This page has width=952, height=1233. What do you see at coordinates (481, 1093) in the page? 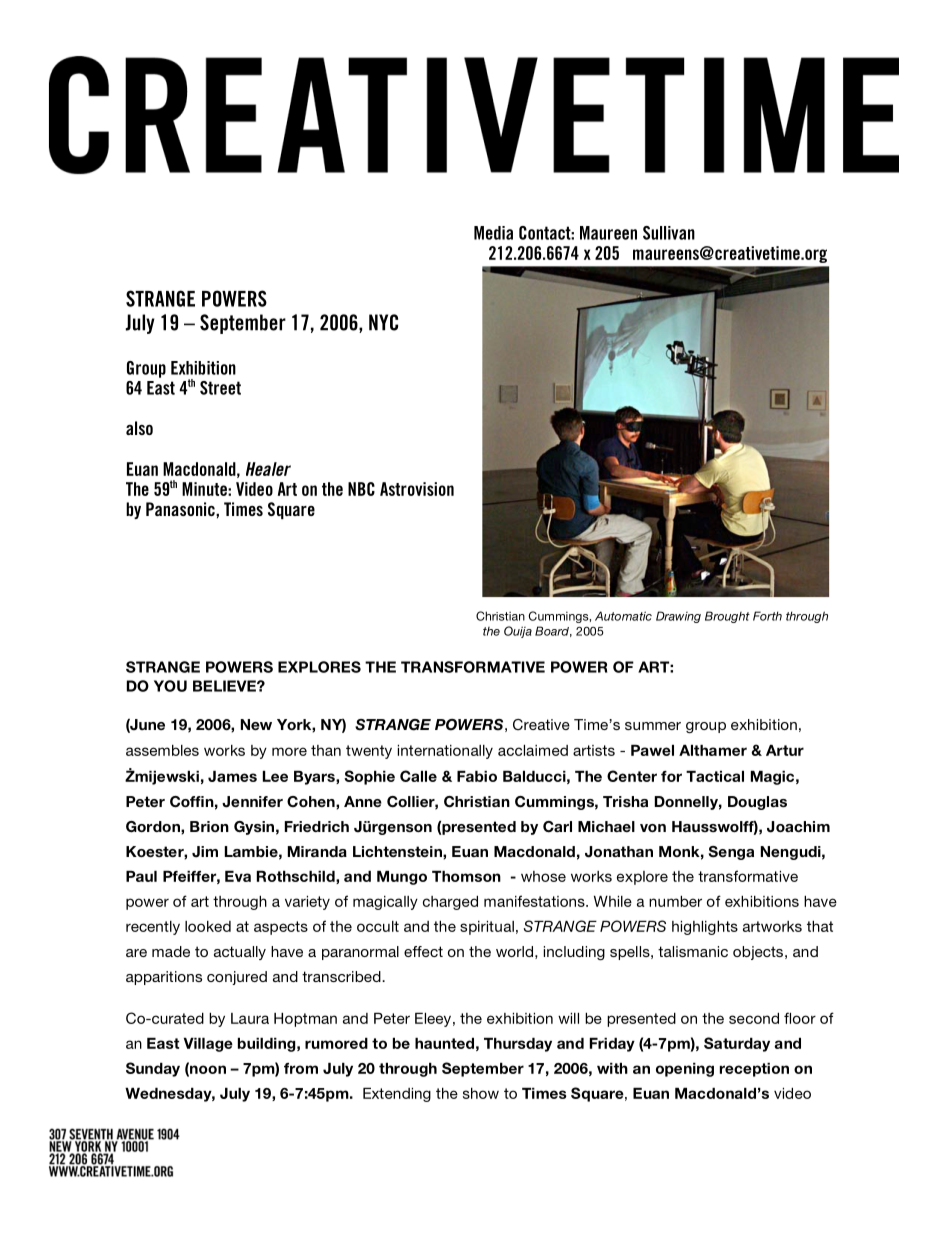
I see `show` at bounding box center [481, 1093].
